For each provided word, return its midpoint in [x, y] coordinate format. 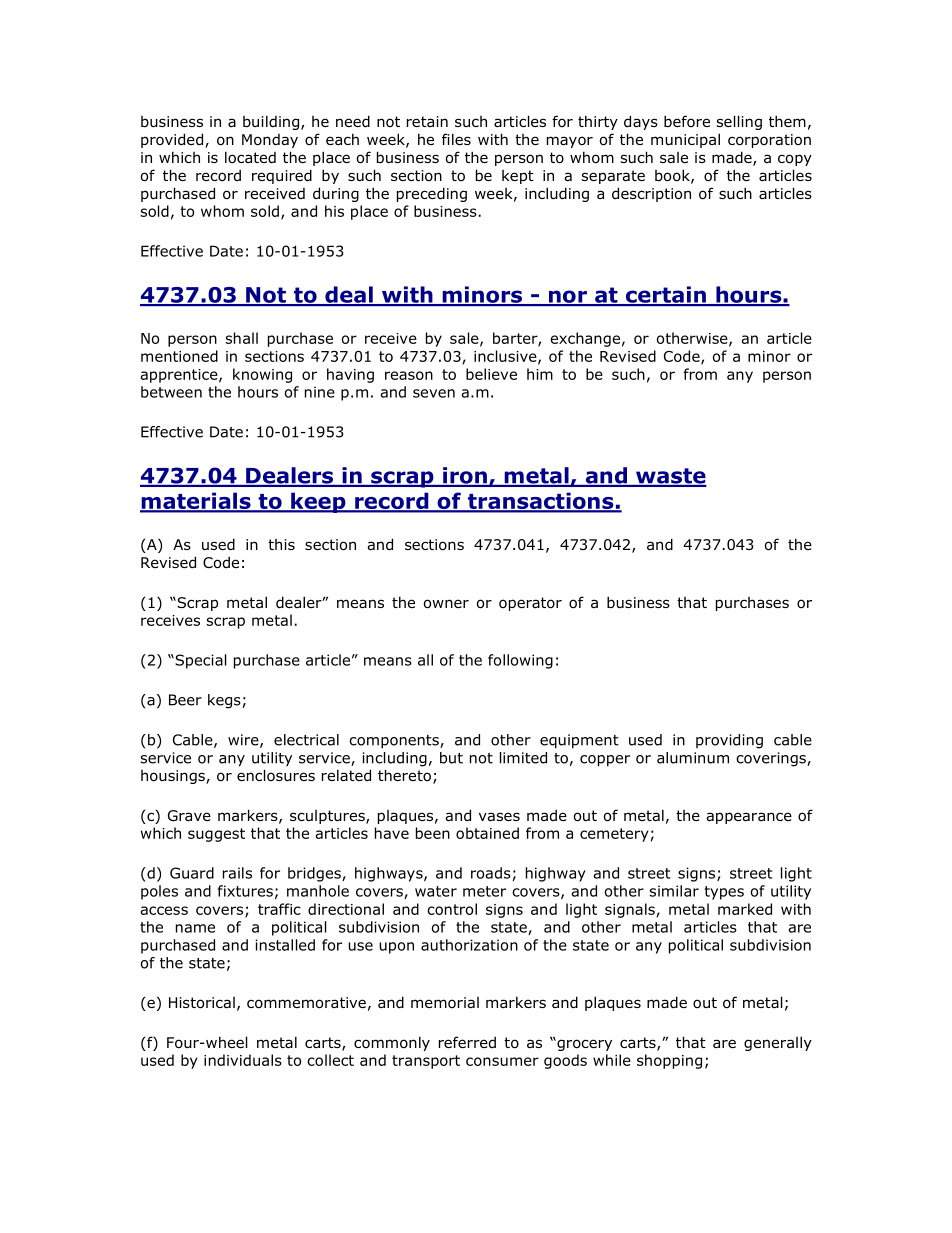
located [250, 157]
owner [446, 604]
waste [670, 477]
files [456, 139]
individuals [243, 1060]
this [281, 544]
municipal [685, 140]
